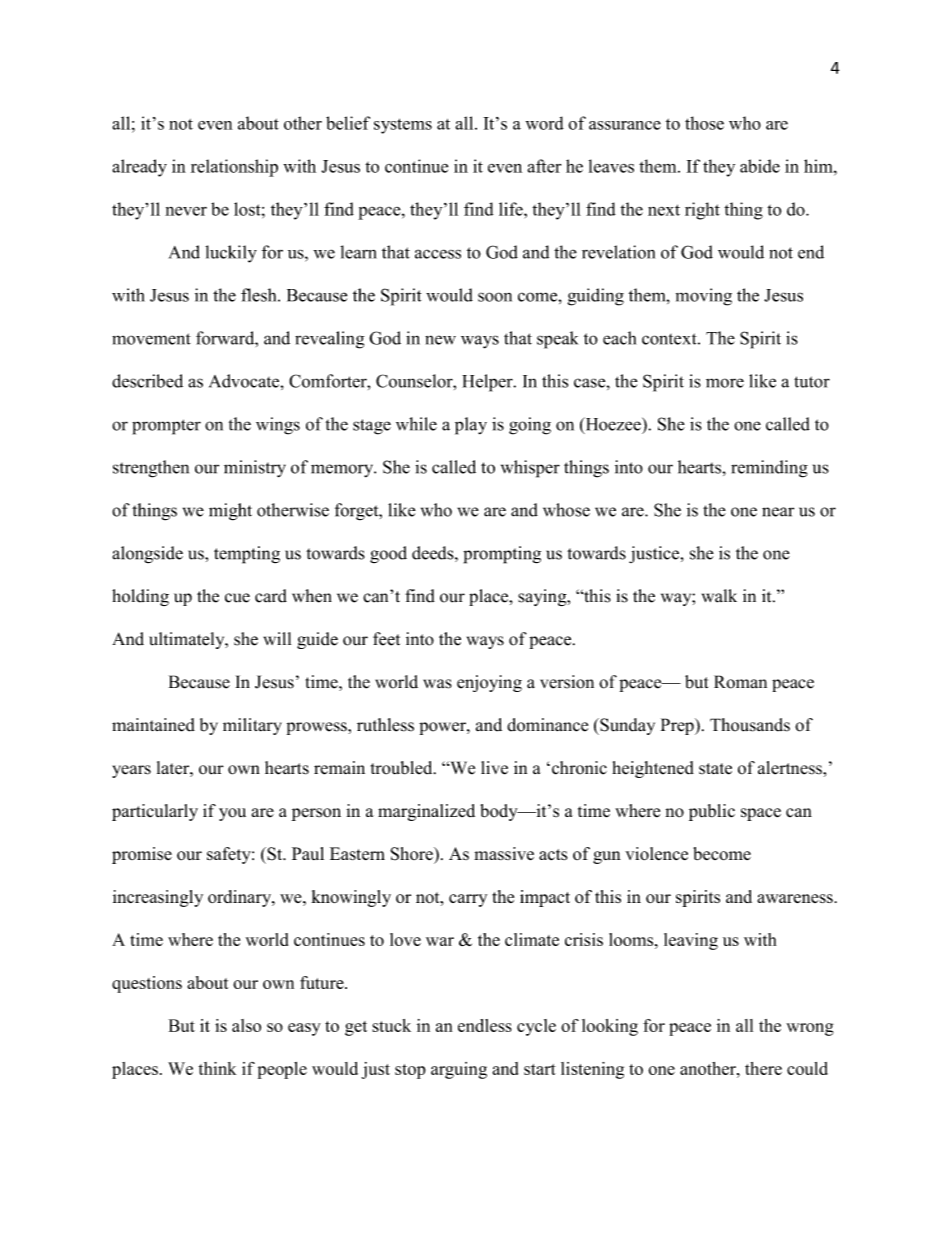 The height and width of the page is (1233, 952). Describe the element at coordinates (769, 469) in the page. I see `reminding` at that location.
